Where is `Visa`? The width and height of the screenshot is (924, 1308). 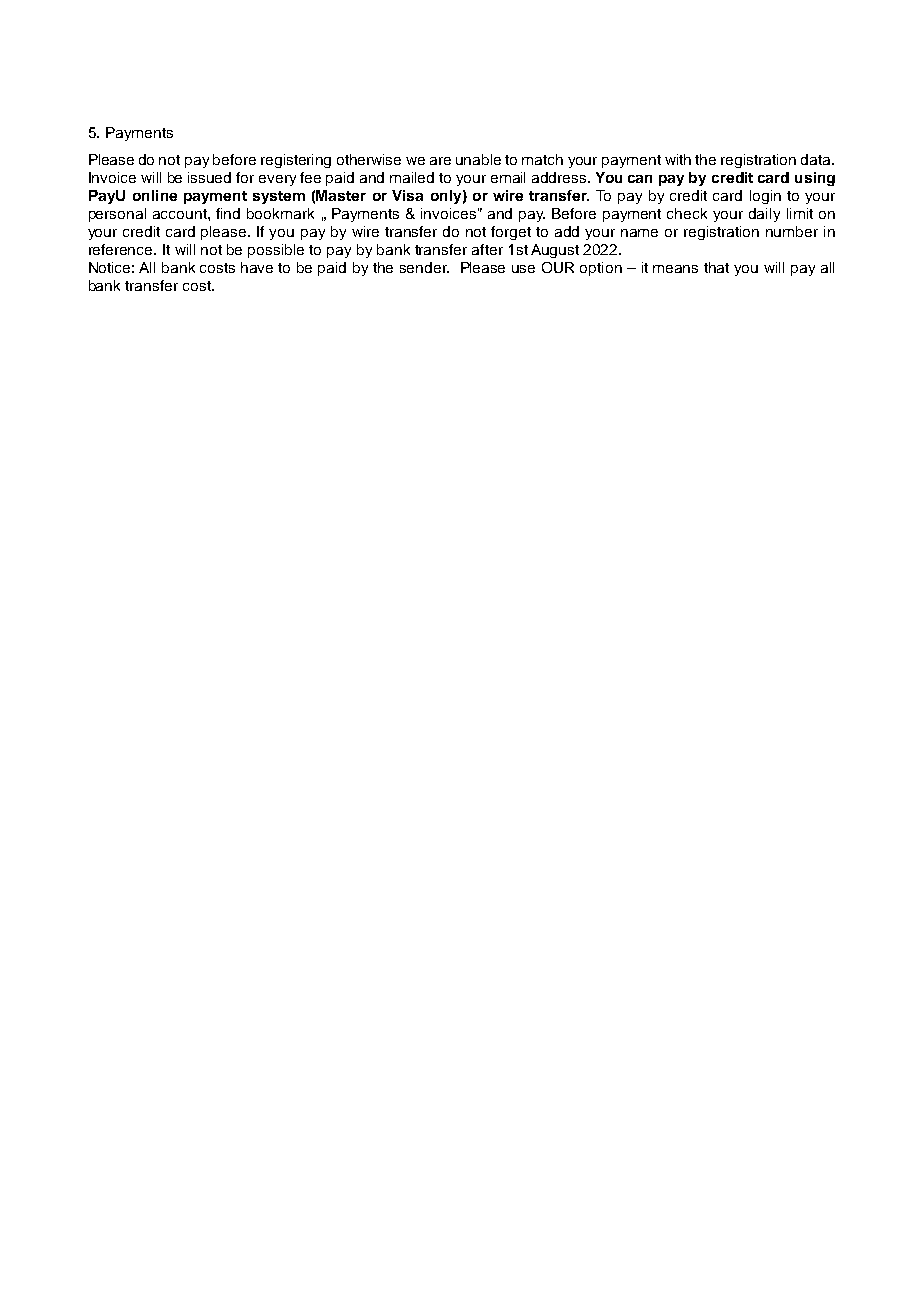 Visa is located at coordinates (407, 195).
